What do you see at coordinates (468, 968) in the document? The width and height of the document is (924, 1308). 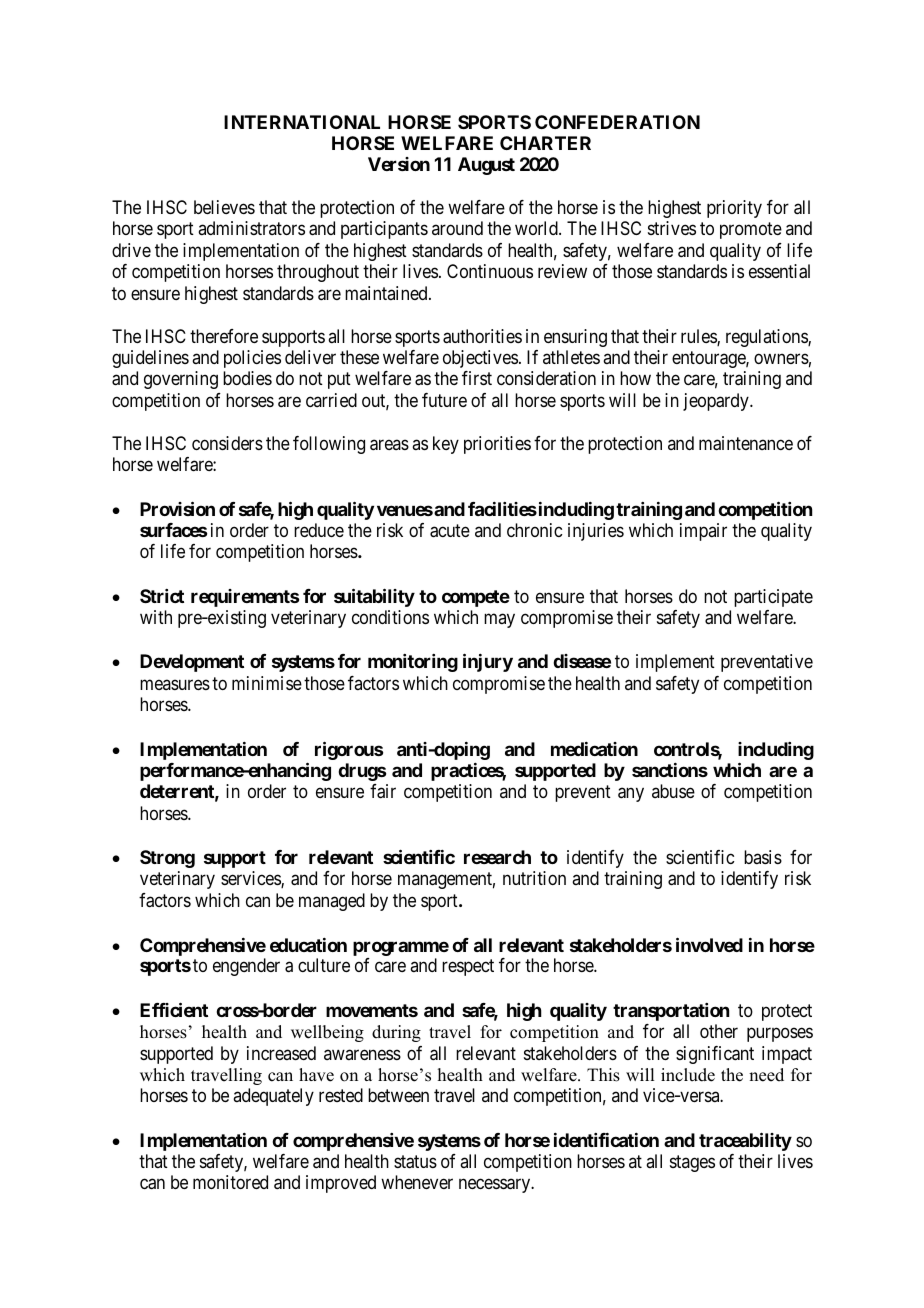 I see `respect` at bounding box center [468, 968].
